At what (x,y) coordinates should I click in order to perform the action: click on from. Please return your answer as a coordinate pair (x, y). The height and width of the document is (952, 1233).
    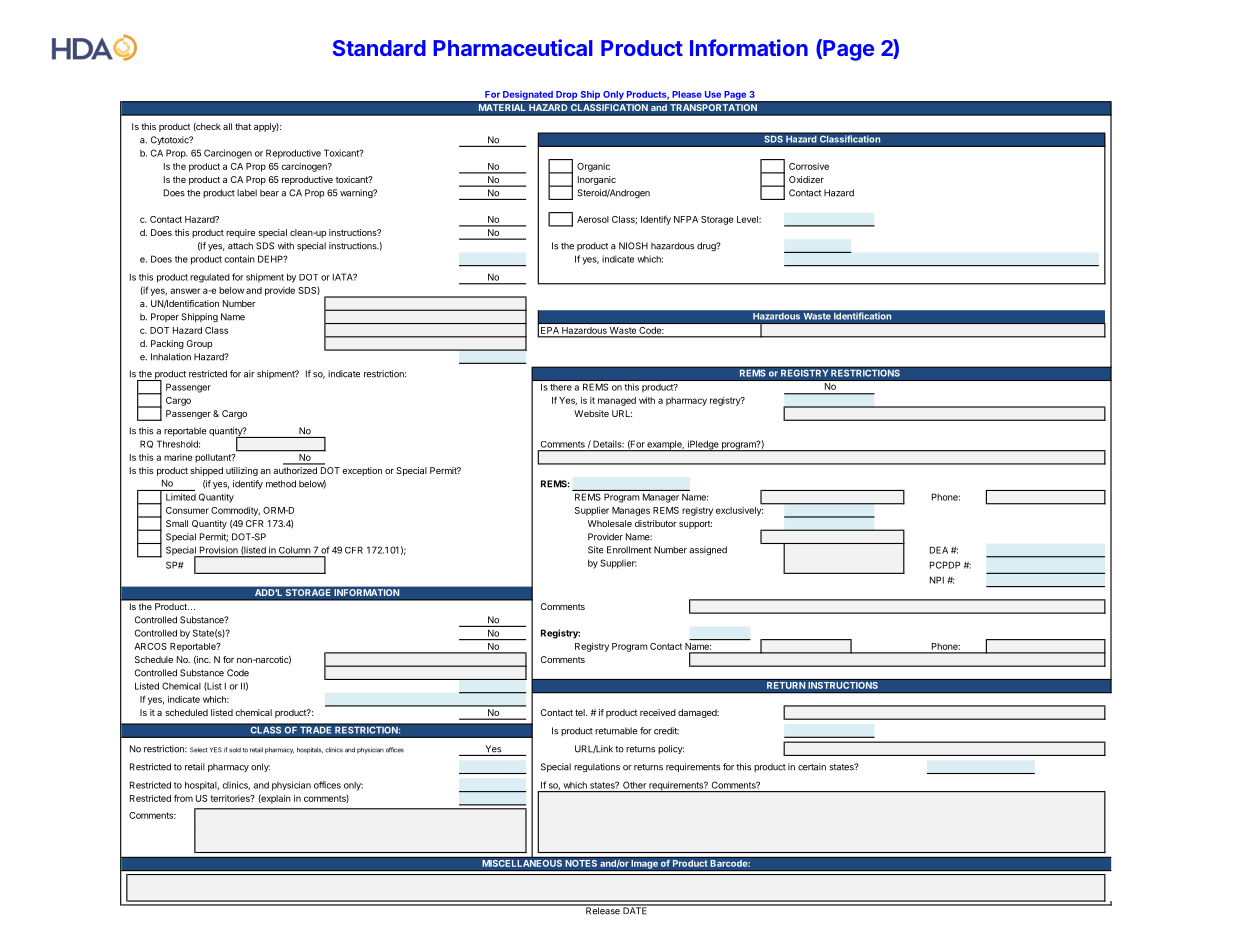
    Looking at the image, I should click on (183, 798).
